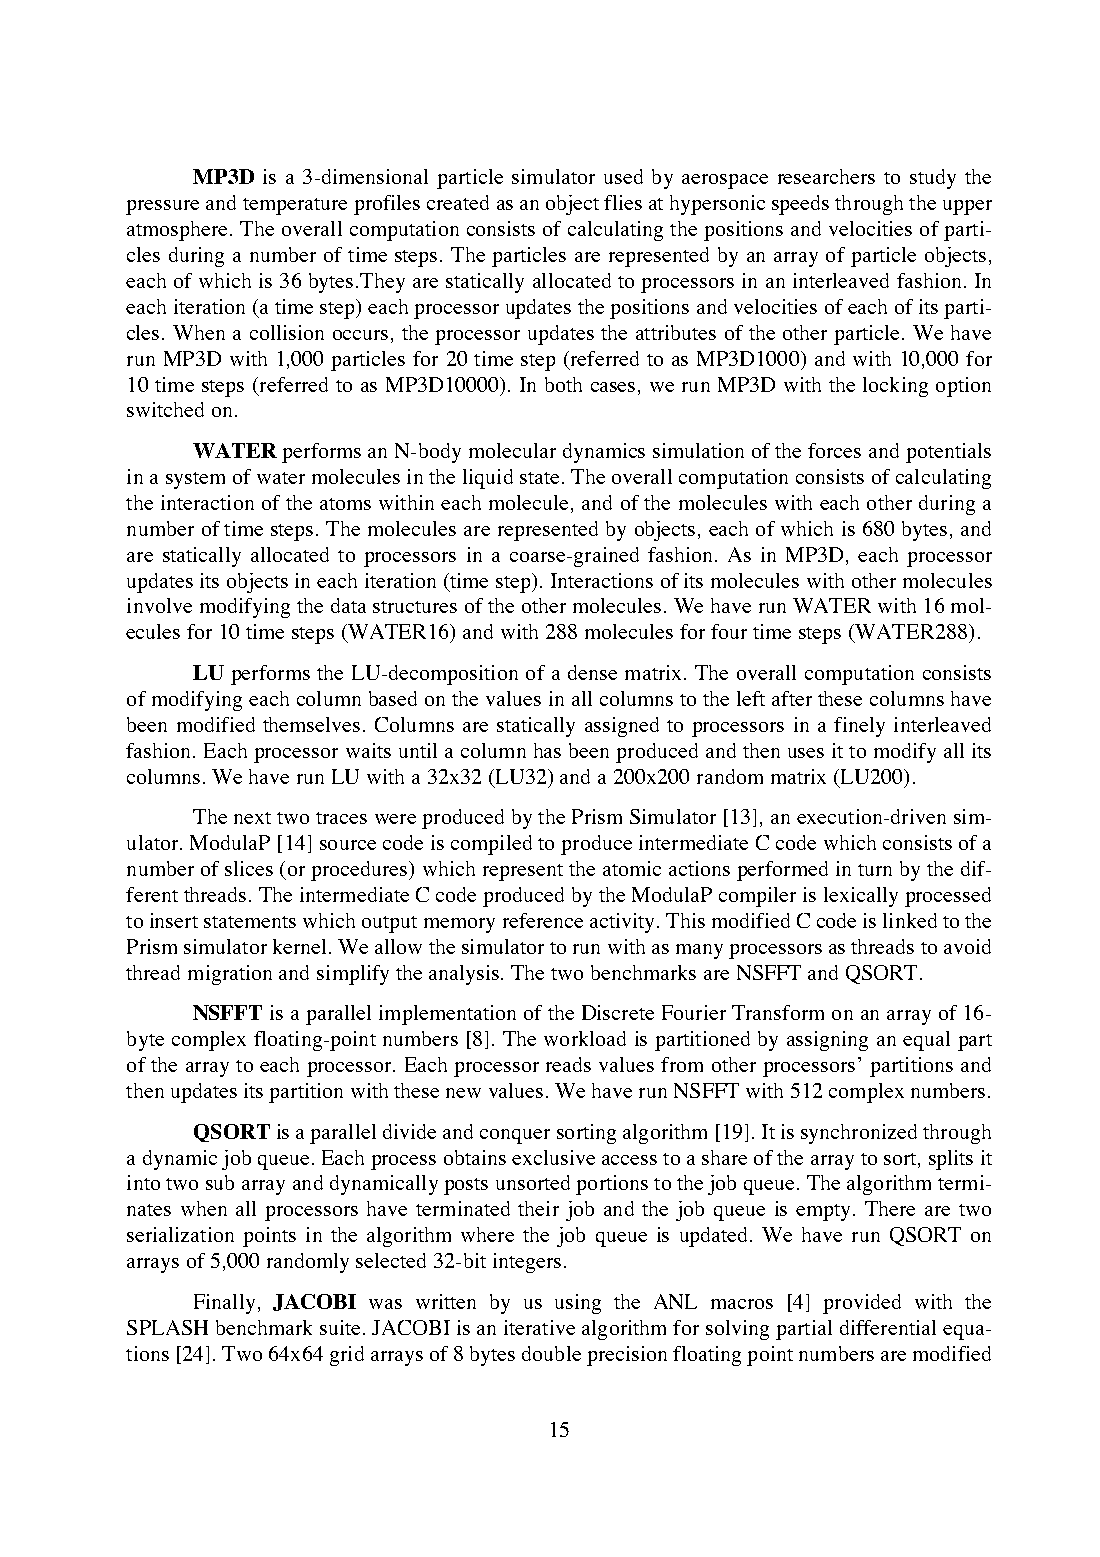 This document has width=1100, height=1557. Describe the element at coordinates (230, 975) in the document. I see `migration` at that location.
